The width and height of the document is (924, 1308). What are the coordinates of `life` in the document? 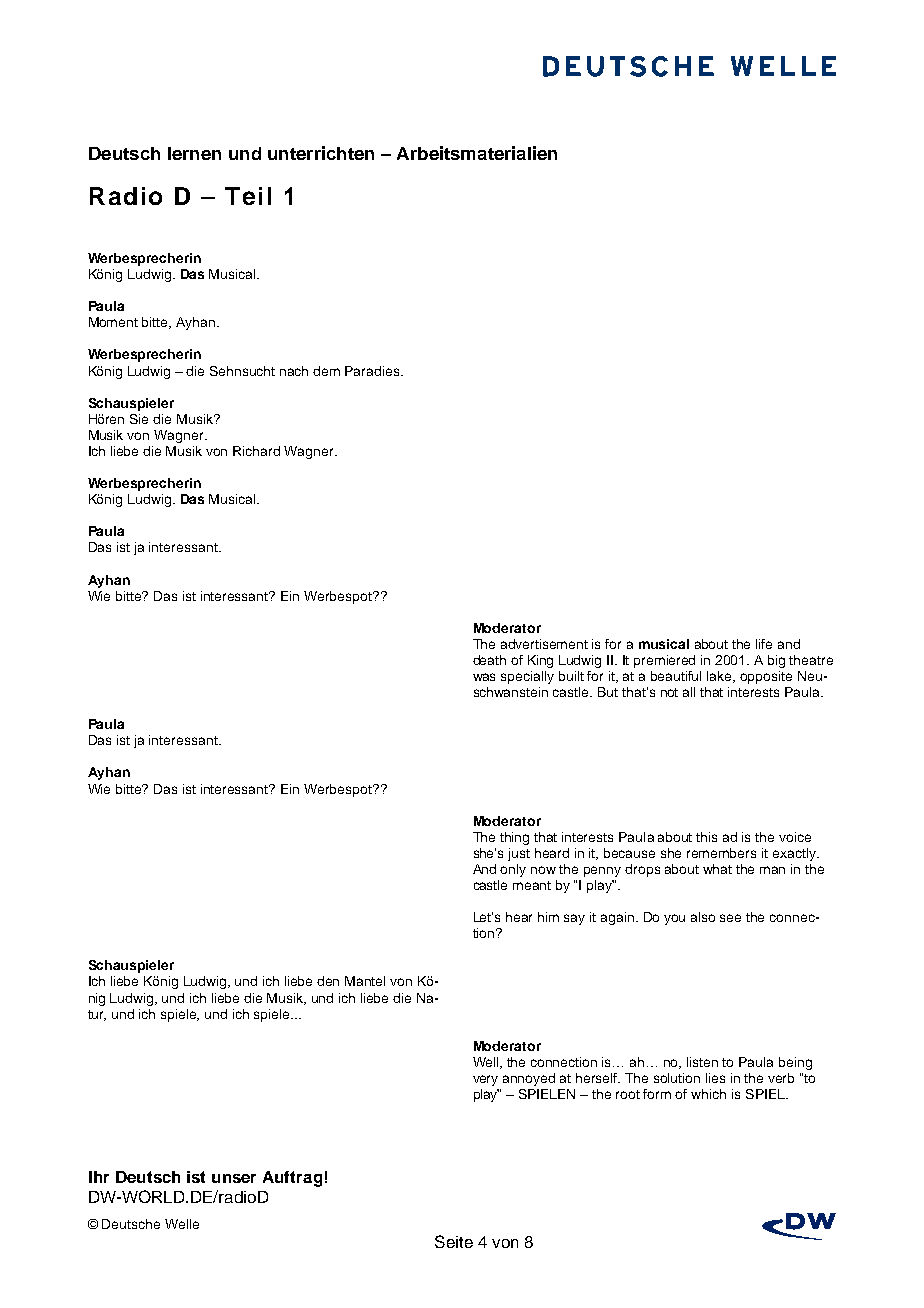 It's located at (764, 644).
